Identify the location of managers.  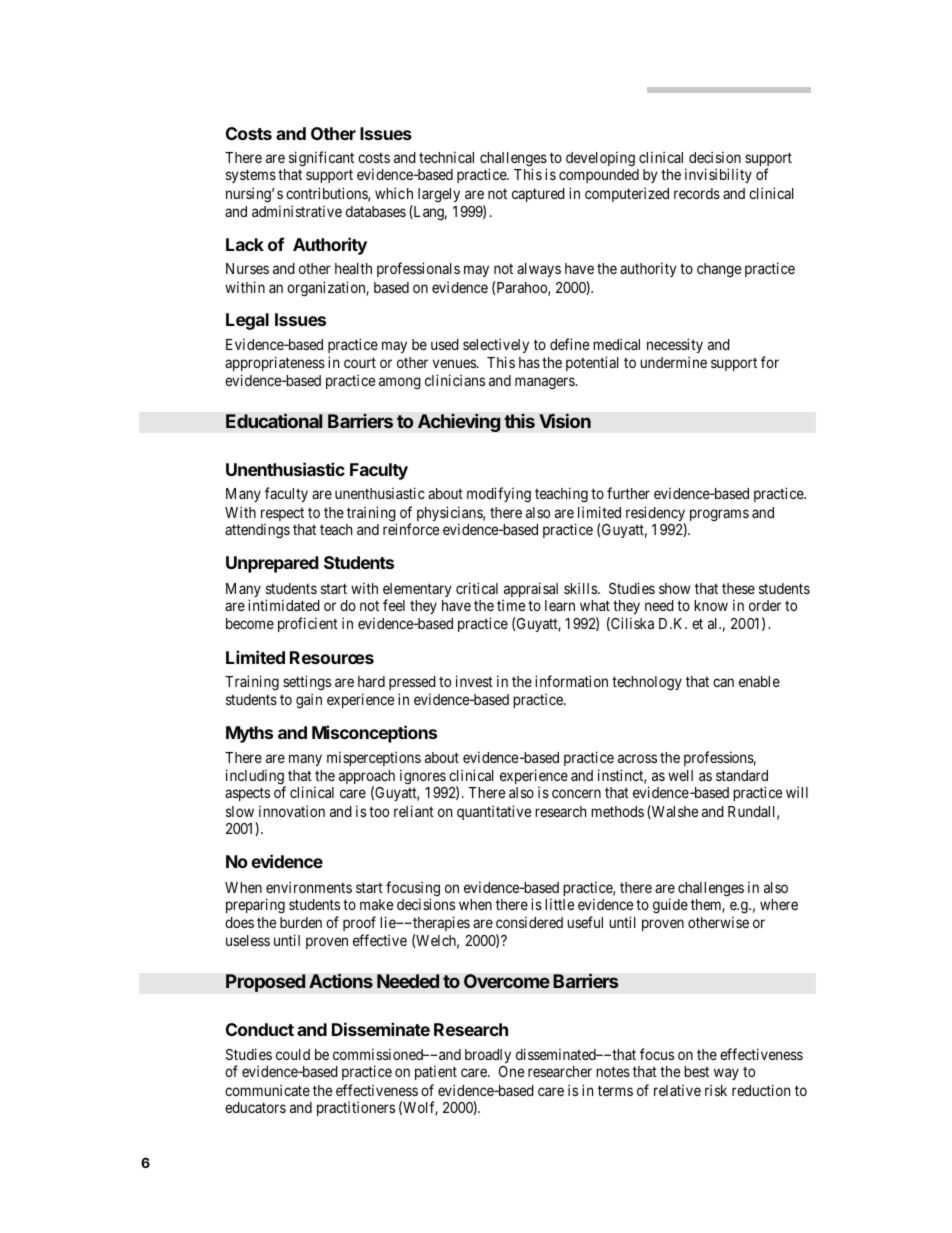
(545, 383).
